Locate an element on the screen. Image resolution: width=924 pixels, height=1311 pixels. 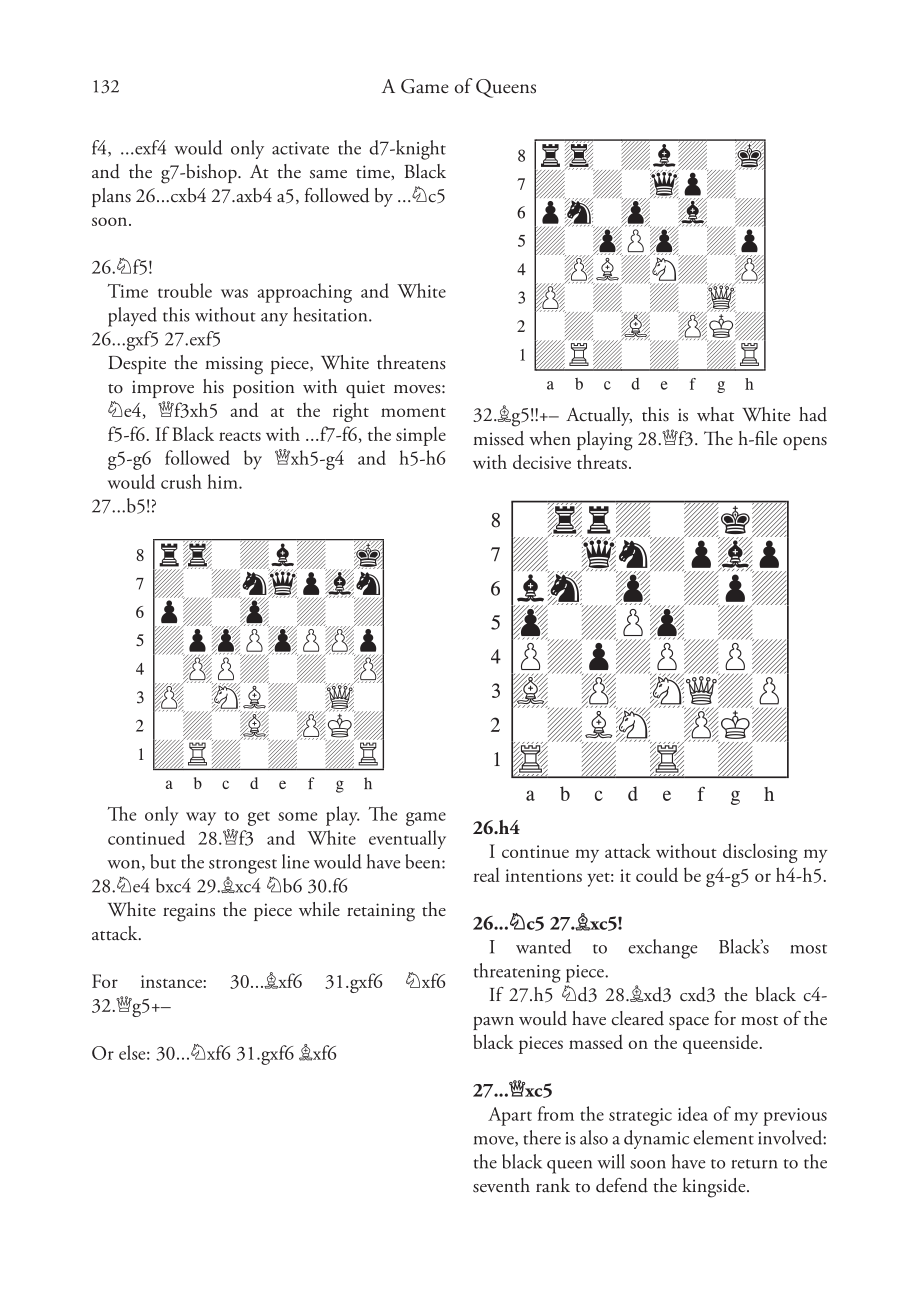
seventh is located at coordinates (501, 1185).
